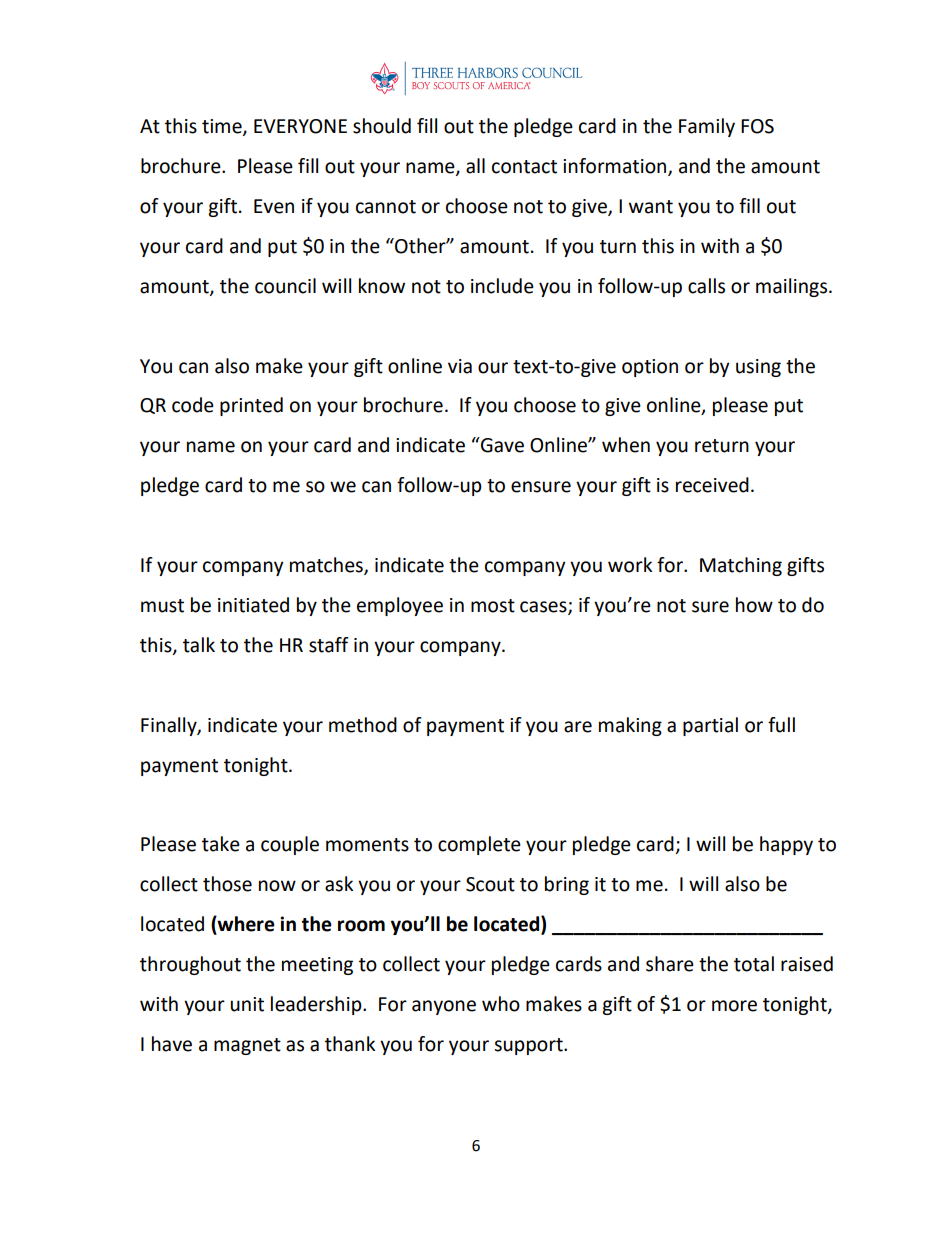  I want to click on Family, so click(707, 127).
